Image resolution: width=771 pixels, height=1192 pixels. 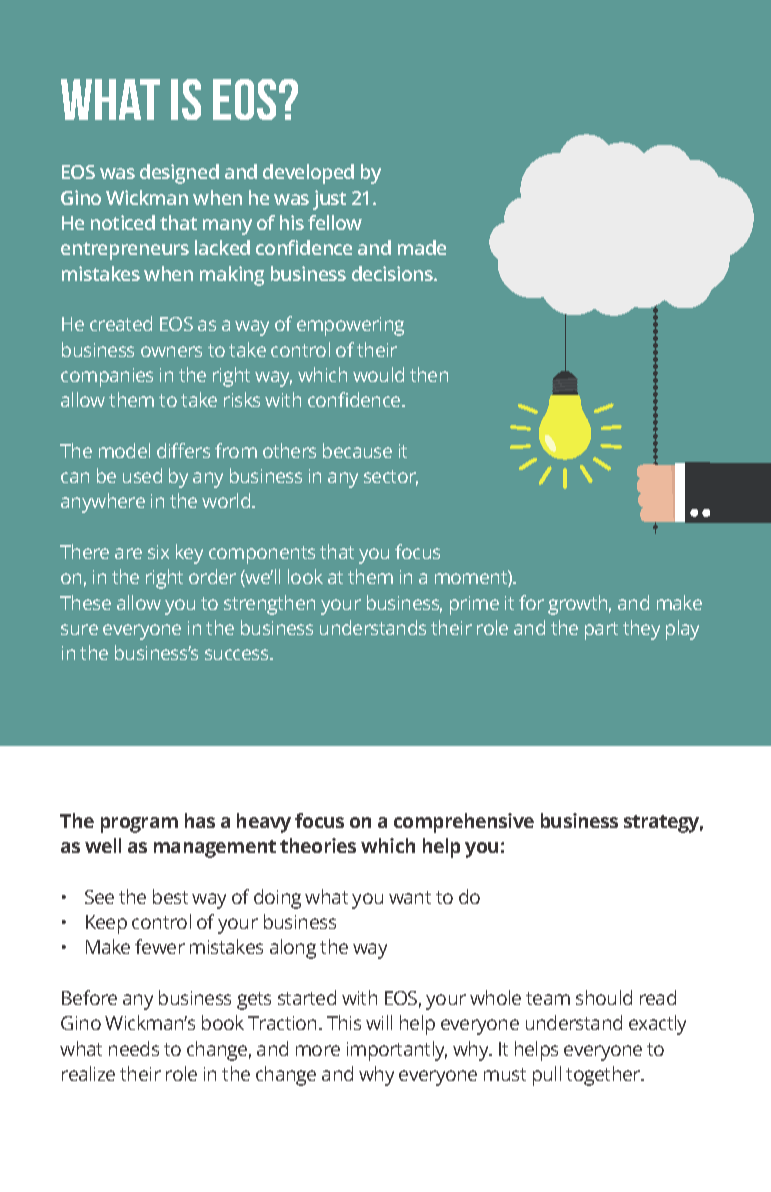 What do you see at coordinates (601, 631) in the image?
I see `part` at bounding box center [601, 631].
